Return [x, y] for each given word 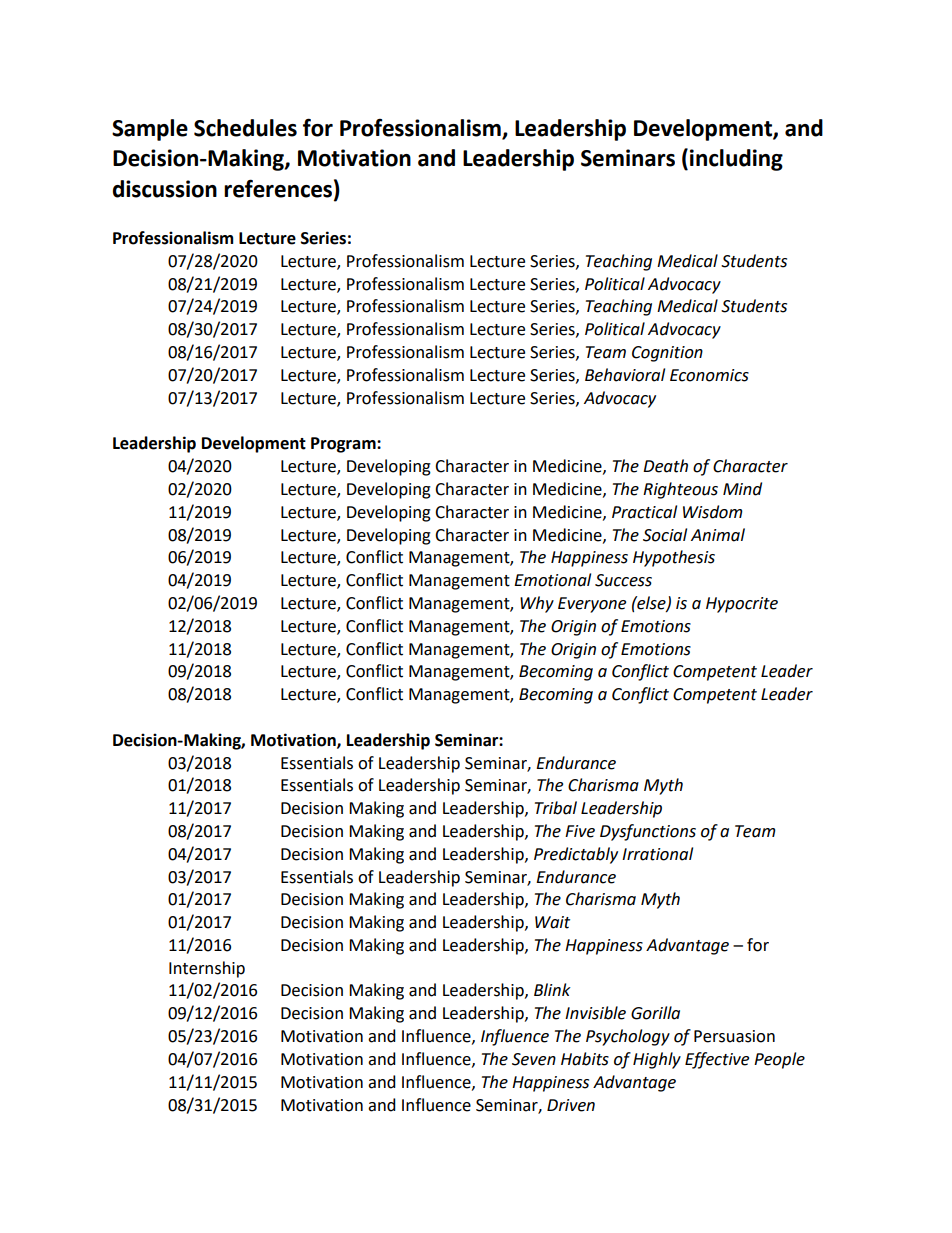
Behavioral [625, 375]
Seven [534, 1059]
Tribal [556, 808]
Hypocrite [742, 605]
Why [537, 604]
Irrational [657, 854]
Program [344, 445]
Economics [709, 375]
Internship [207, 969]
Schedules [245, 128]
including [736, 160]
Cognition [667, 354]
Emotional [552, 580]
